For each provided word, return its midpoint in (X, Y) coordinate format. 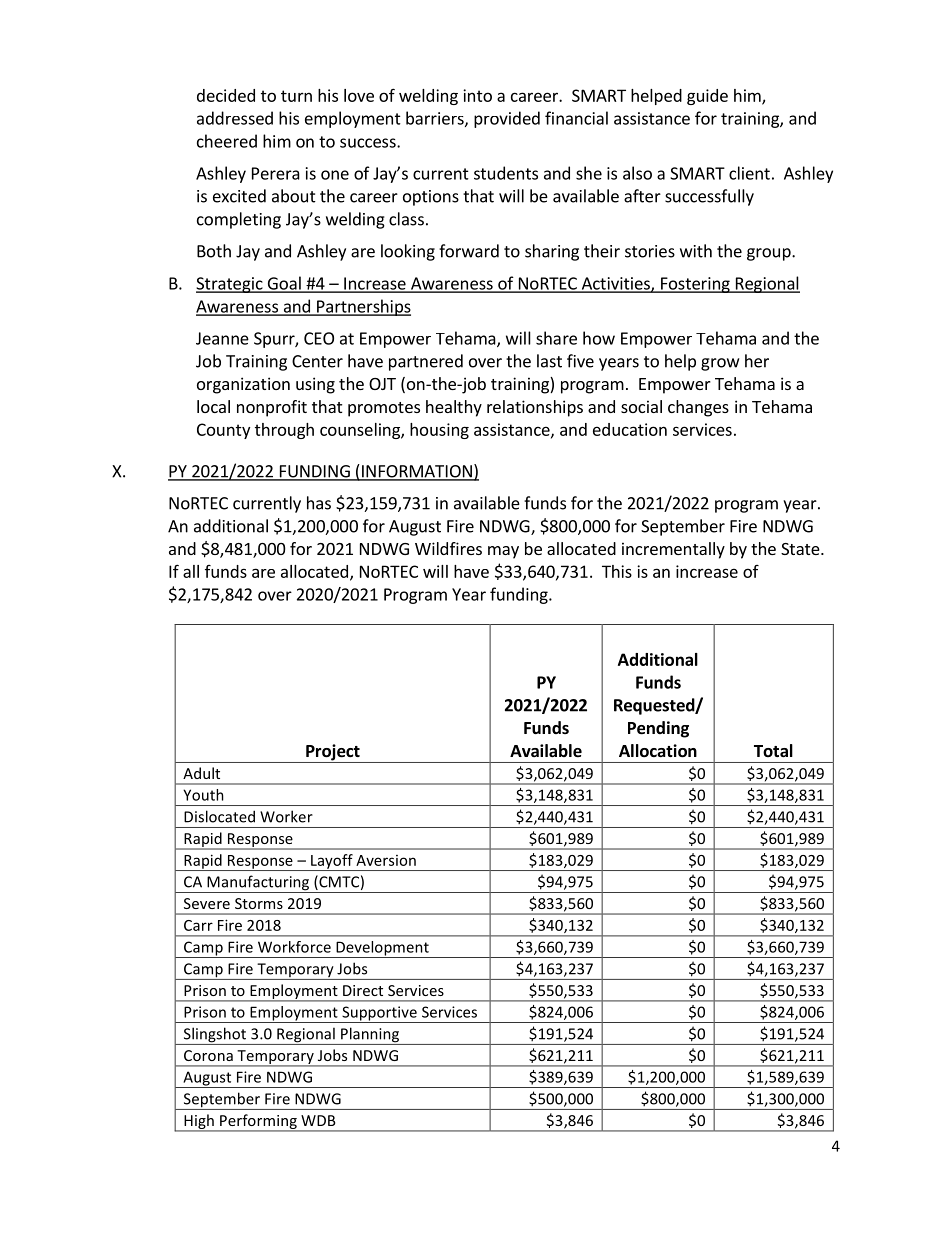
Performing (258, 1122)
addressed (235, 118)
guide (707, 97)
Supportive (379, 1014)
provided (507, 119)
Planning (370, 1036)
